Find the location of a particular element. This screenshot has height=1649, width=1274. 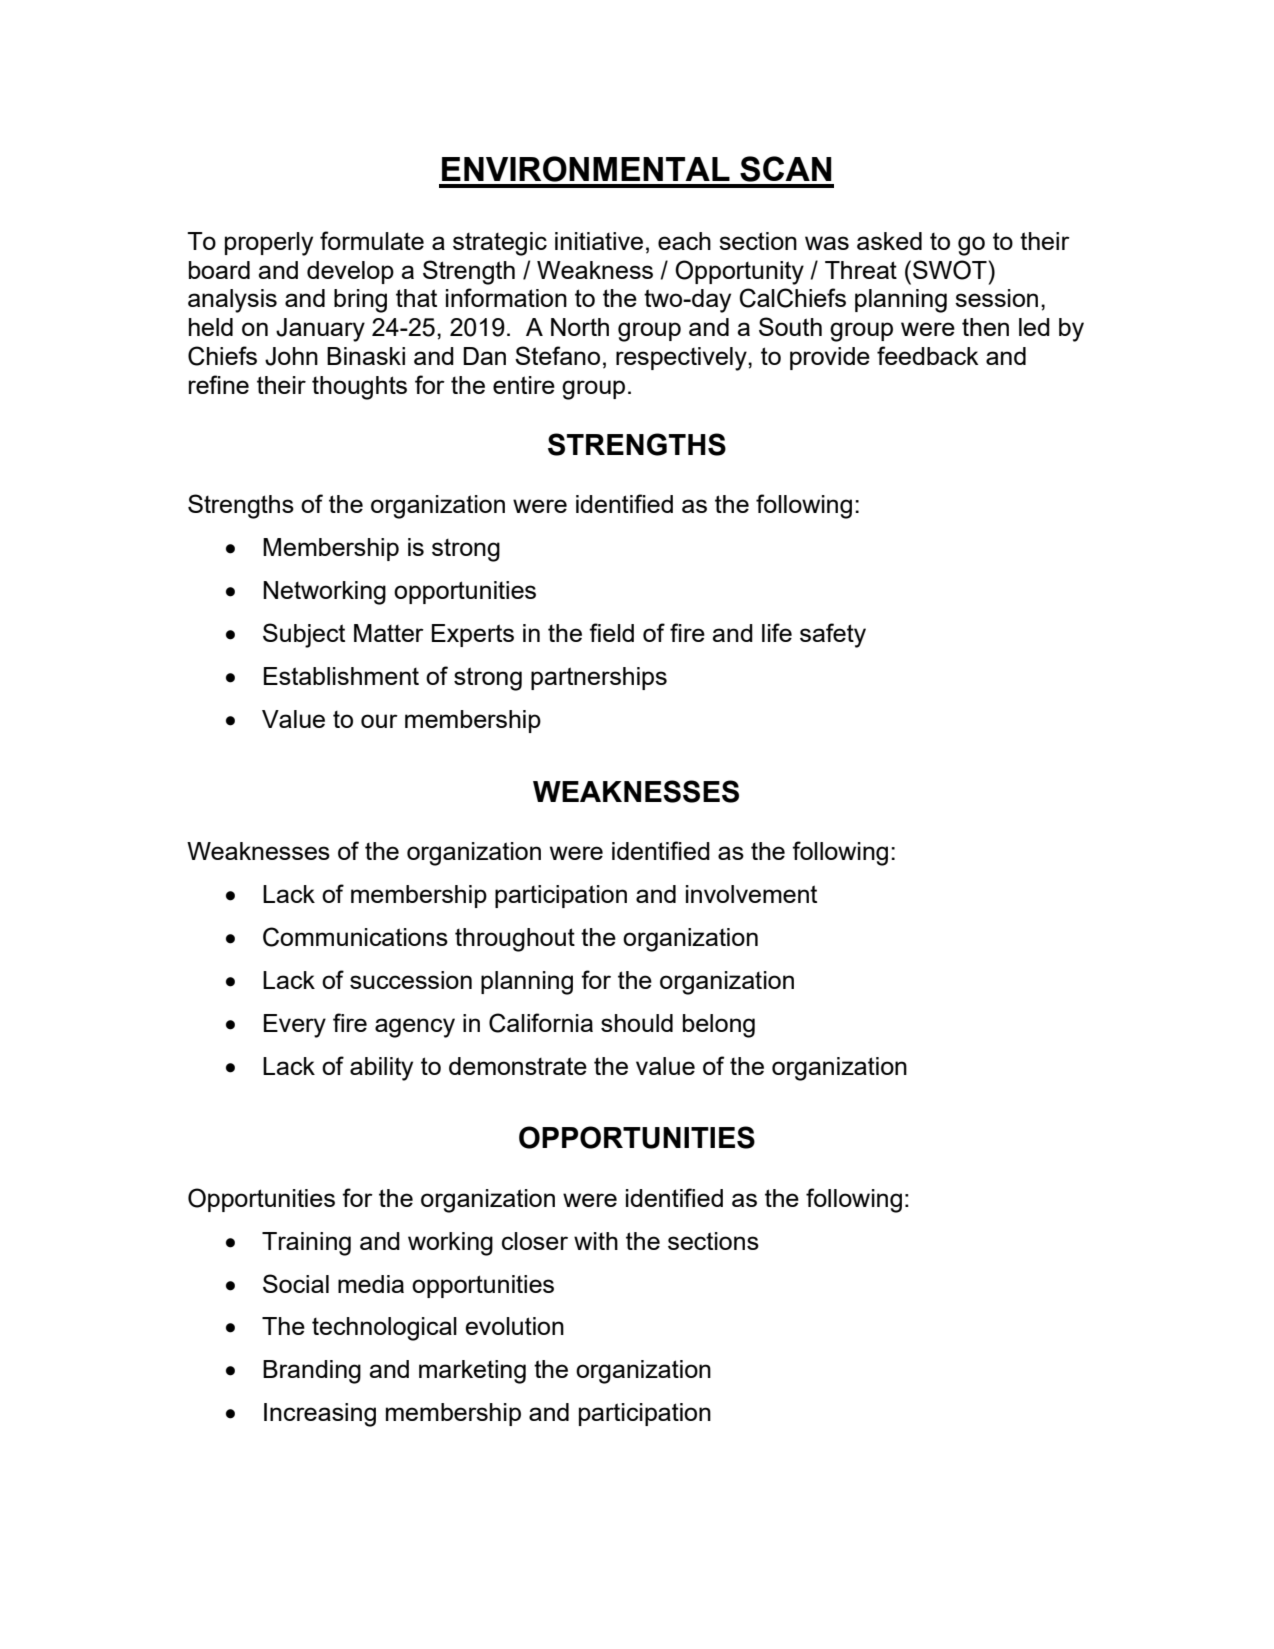

Communications is located at coordinates (355, 937).
